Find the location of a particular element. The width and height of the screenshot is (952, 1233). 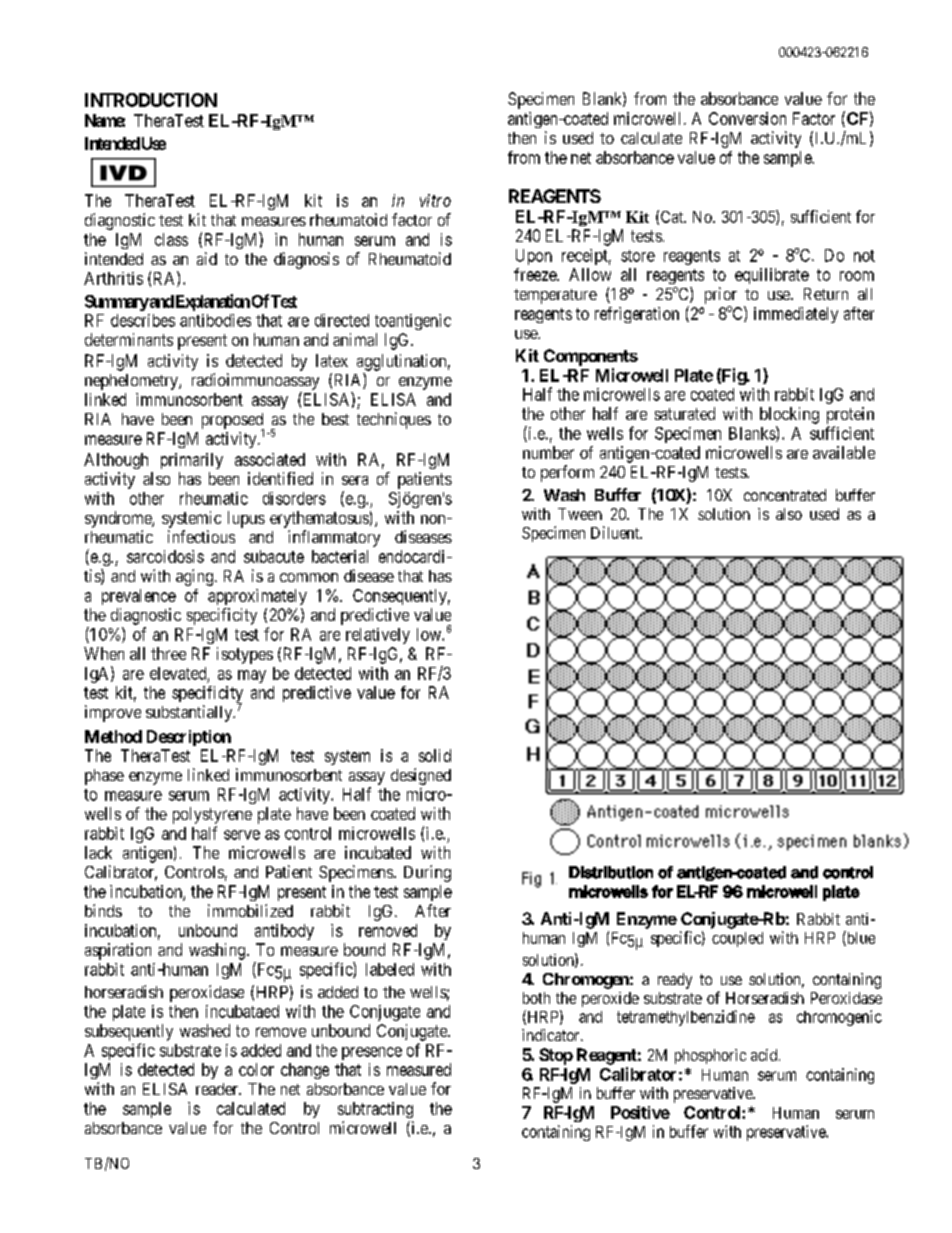

reader is located at coordinates (218, 1089).
